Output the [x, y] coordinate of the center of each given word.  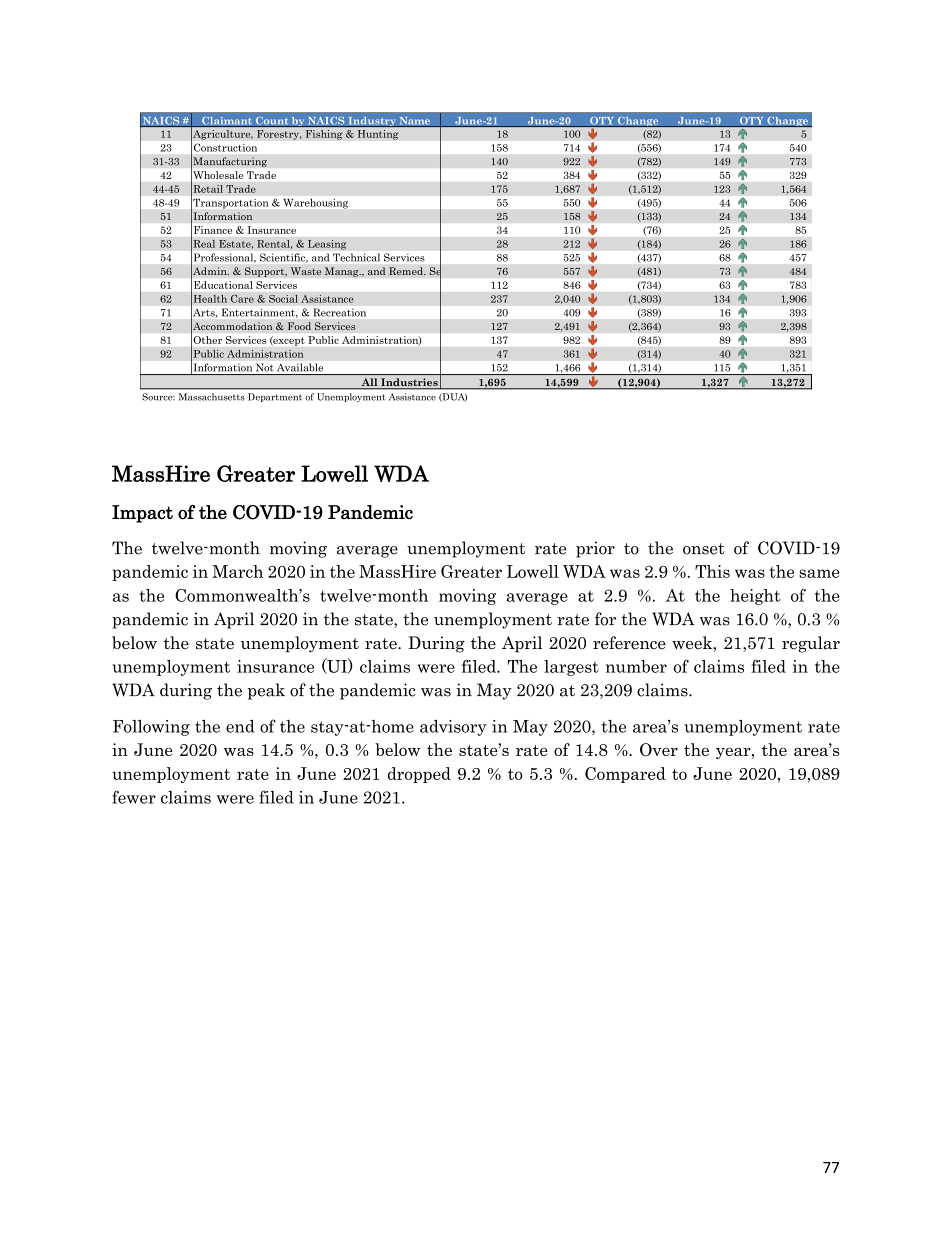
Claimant [227, 122]
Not [264, 367]
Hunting [378, 135]
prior [595, 549]
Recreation [340, 313]
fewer [134, 797]
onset [704, 549]
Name [414, 122]
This [712, 571]
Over [659, 749]
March [237, 571]
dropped [419, 775]
